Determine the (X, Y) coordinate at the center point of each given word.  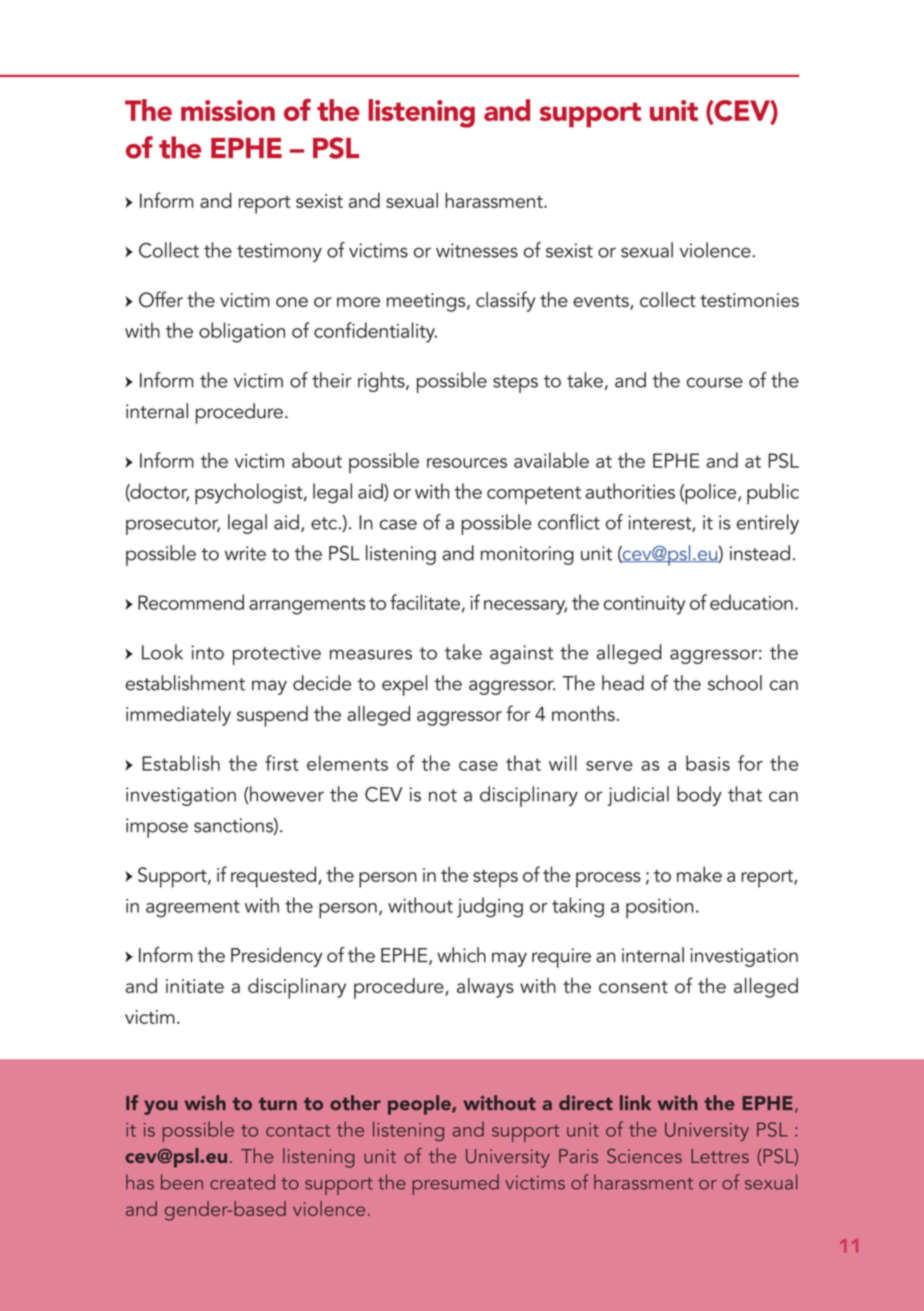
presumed (455, 1184)
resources (467, 463)
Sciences (644, 1156)
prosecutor (173, 526)
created (242, 1182)
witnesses (477, 250)
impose (157, 828)
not (443, 795)
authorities (630, 491)
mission (228, 110)
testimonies (749, 300)
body (699, 796)
